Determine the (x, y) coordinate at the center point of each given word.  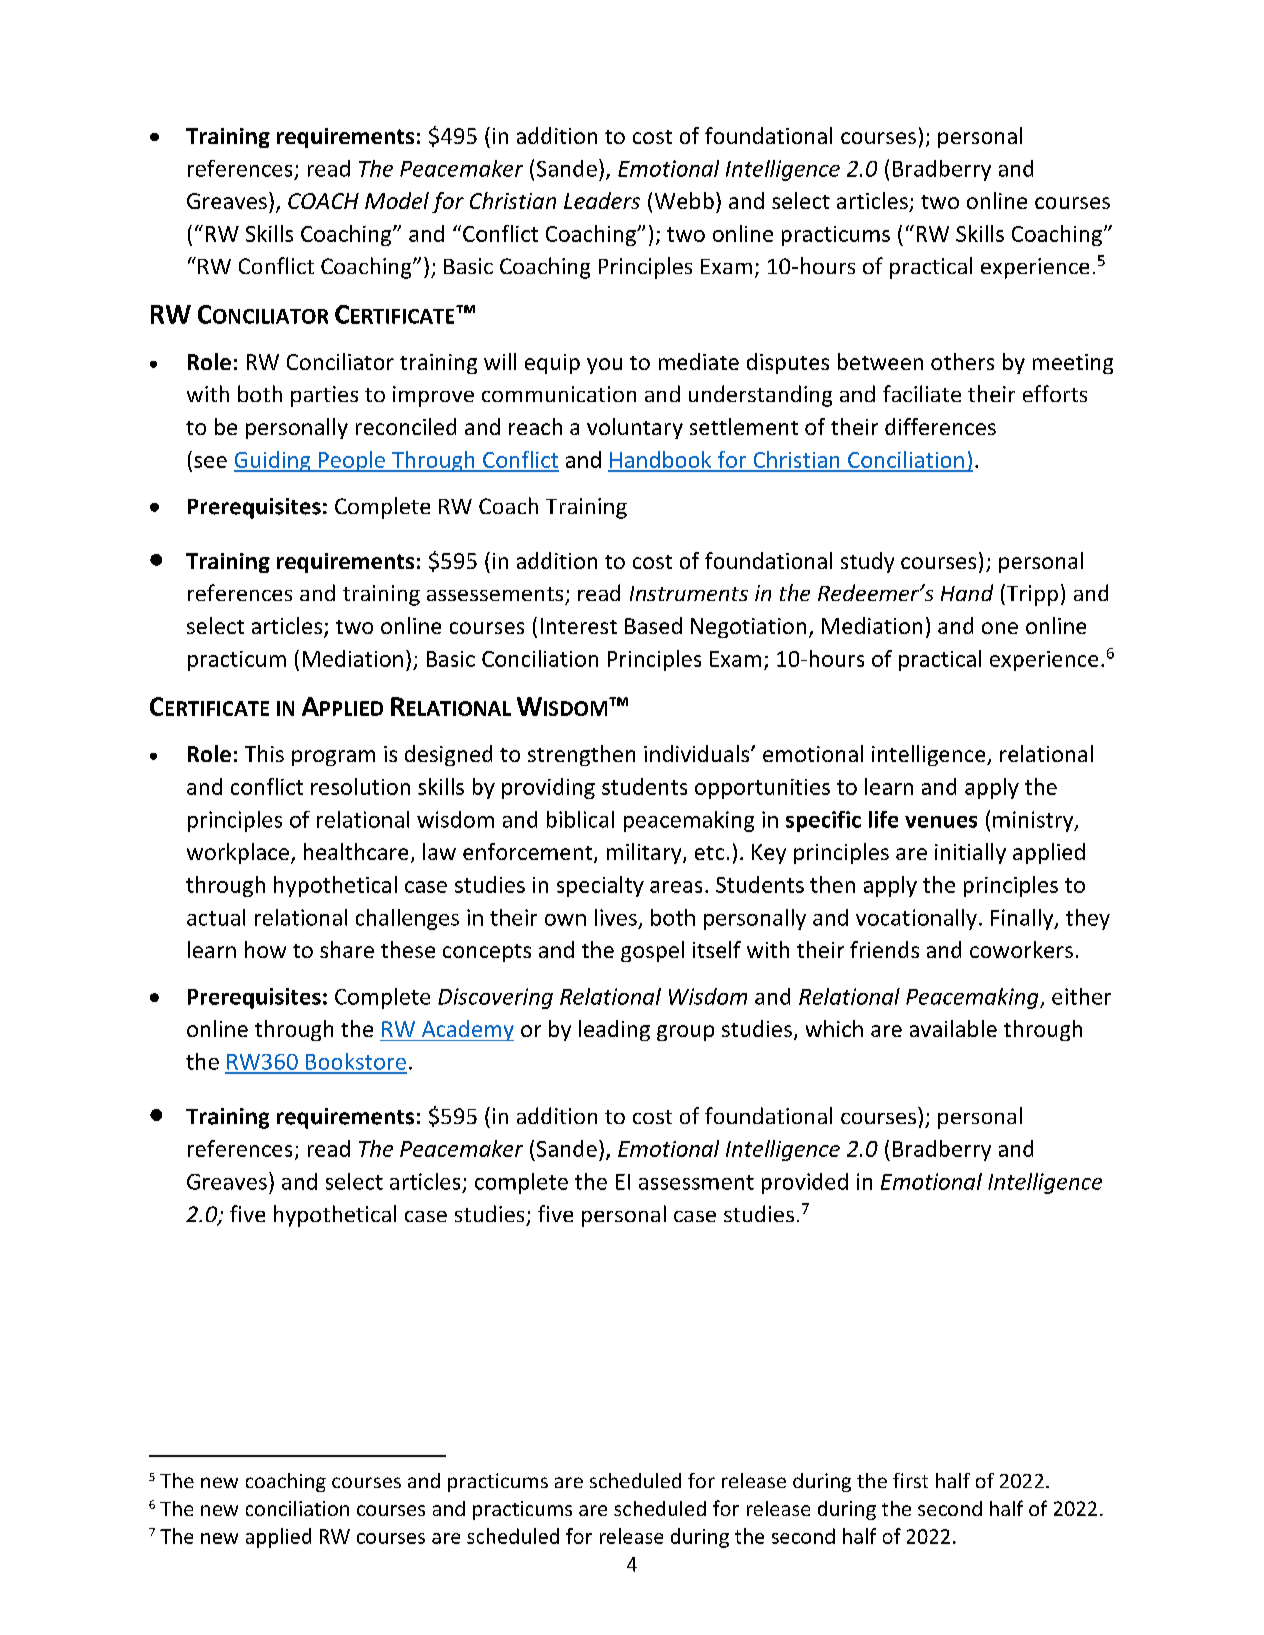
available (953, 1028)
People (352, 461)
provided (805, 1183)
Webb (684, 200)
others (962, 361)
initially (970, 853)
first (910, 1480)
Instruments (689, 593)
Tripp (1031, 595)
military (645, 853)
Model (397, 200)
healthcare (356, 851)
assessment (696, 1182)
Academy (466, 1030)
